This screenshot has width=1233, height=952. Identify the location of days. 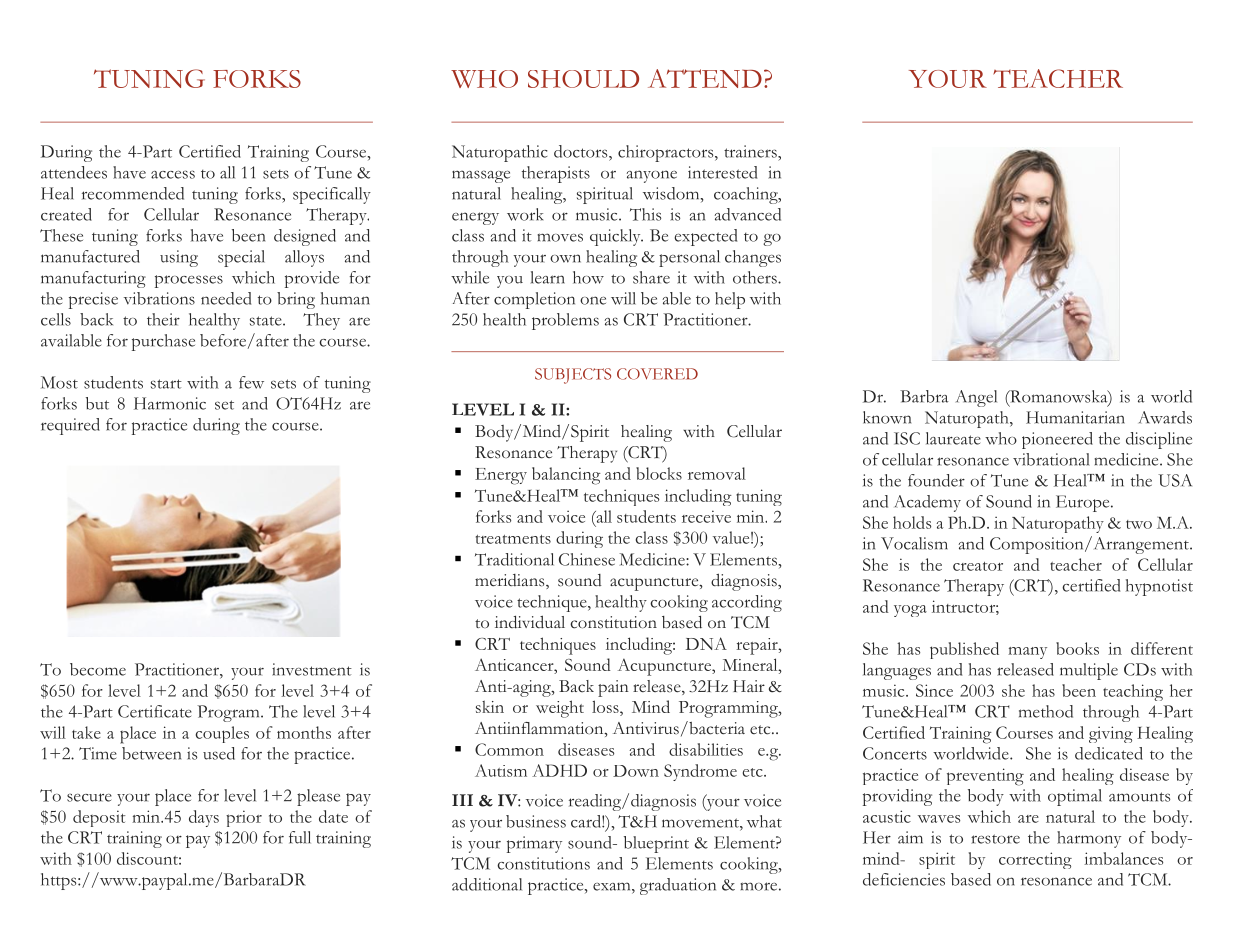
(204, 818).
